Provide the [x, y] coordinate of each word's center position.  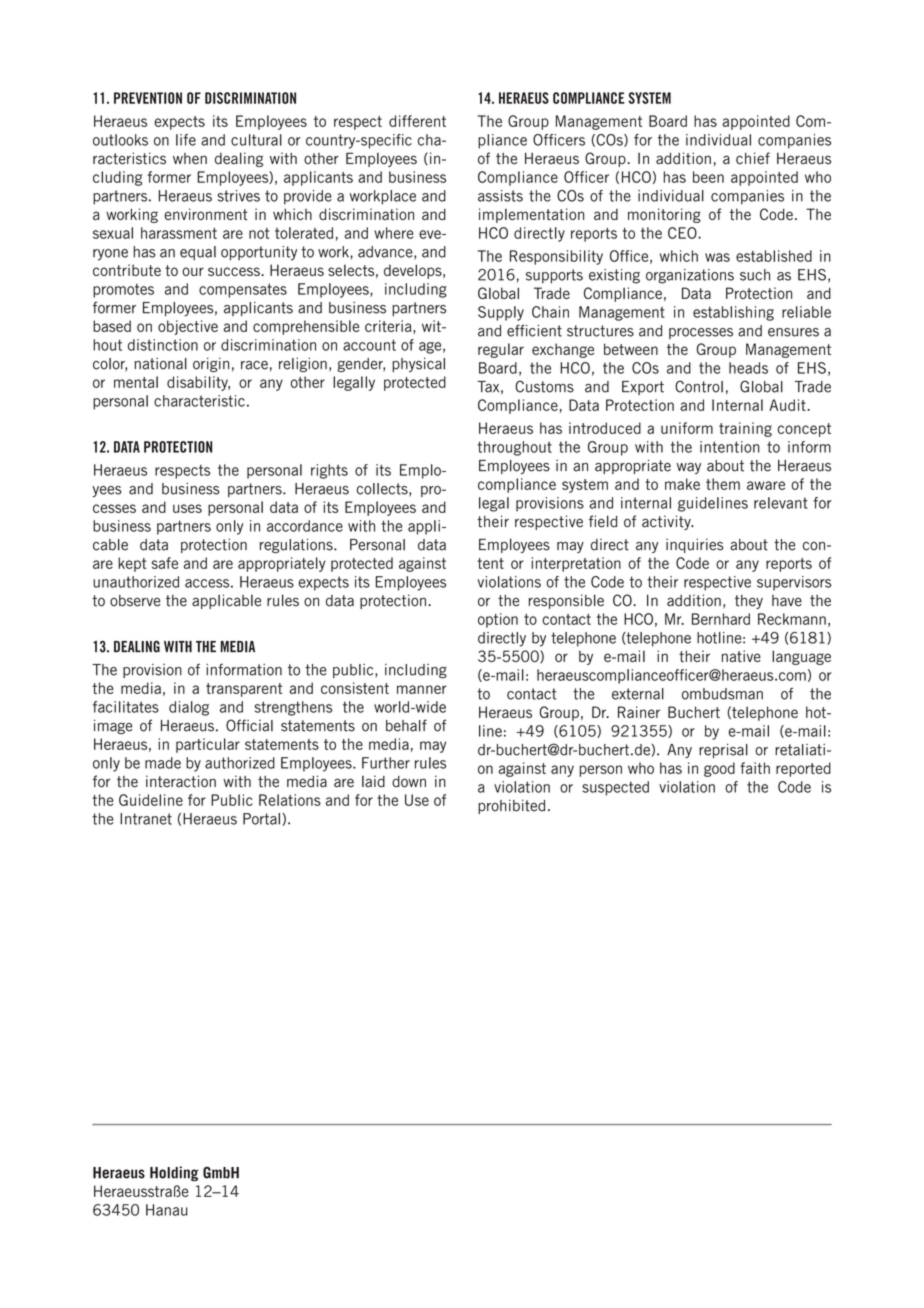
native [741, 656]
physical [418, 364]
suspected [615, 788]
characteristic [199, 401]
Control [699, 386]
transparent [244, 690]
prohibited [511, 806]
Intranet [146, 819]
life [186, 140]
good [719, 769]
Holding [174, 1173]
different [417, 121]
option [498, 620]
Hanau [167, 1210]
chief [753, 158]
